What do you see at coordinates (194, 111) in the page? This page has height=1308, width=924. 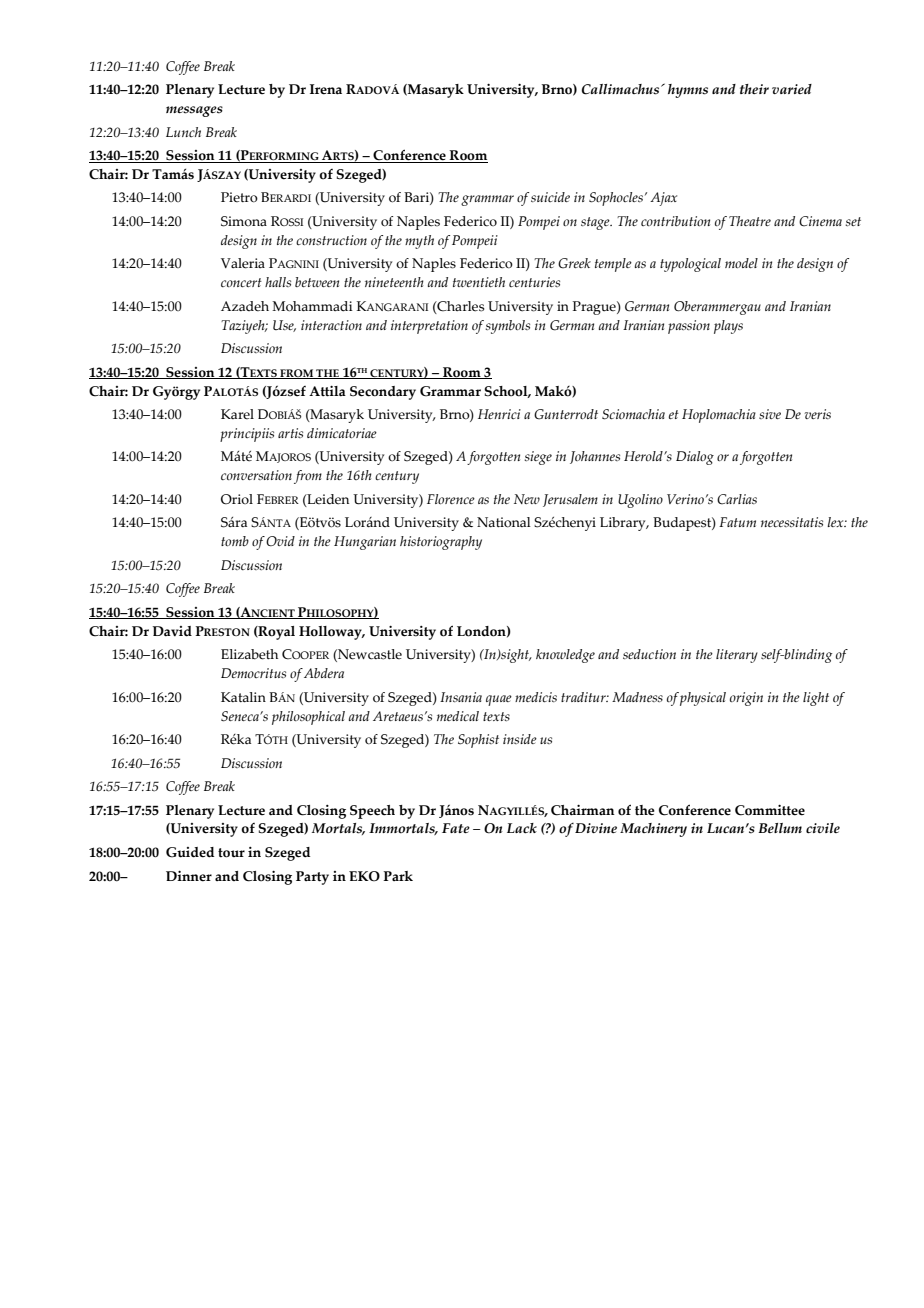 I see `messages` at bounding box center [194, 111].
